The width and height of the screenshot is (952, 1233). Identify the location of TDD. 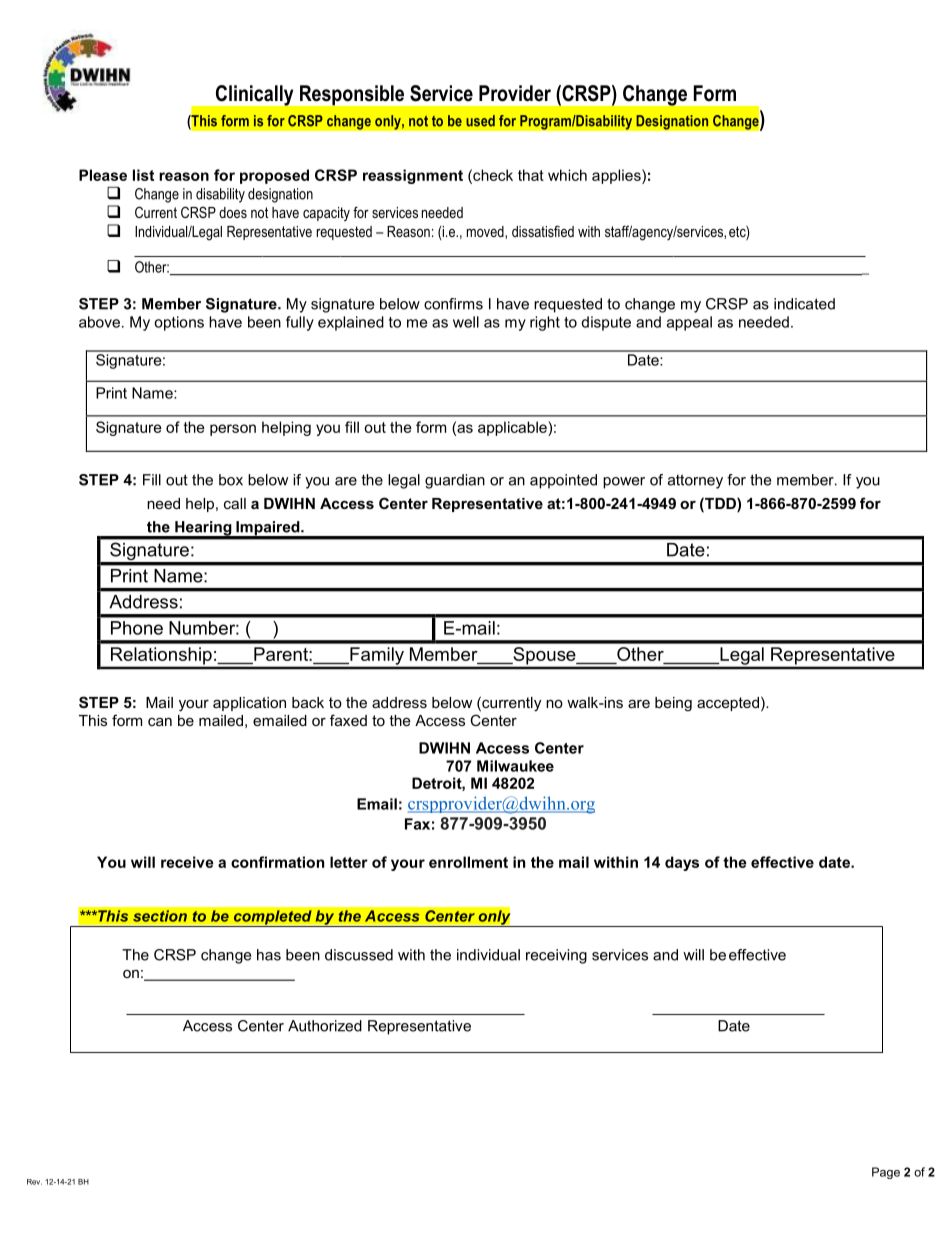
(720, 503).
